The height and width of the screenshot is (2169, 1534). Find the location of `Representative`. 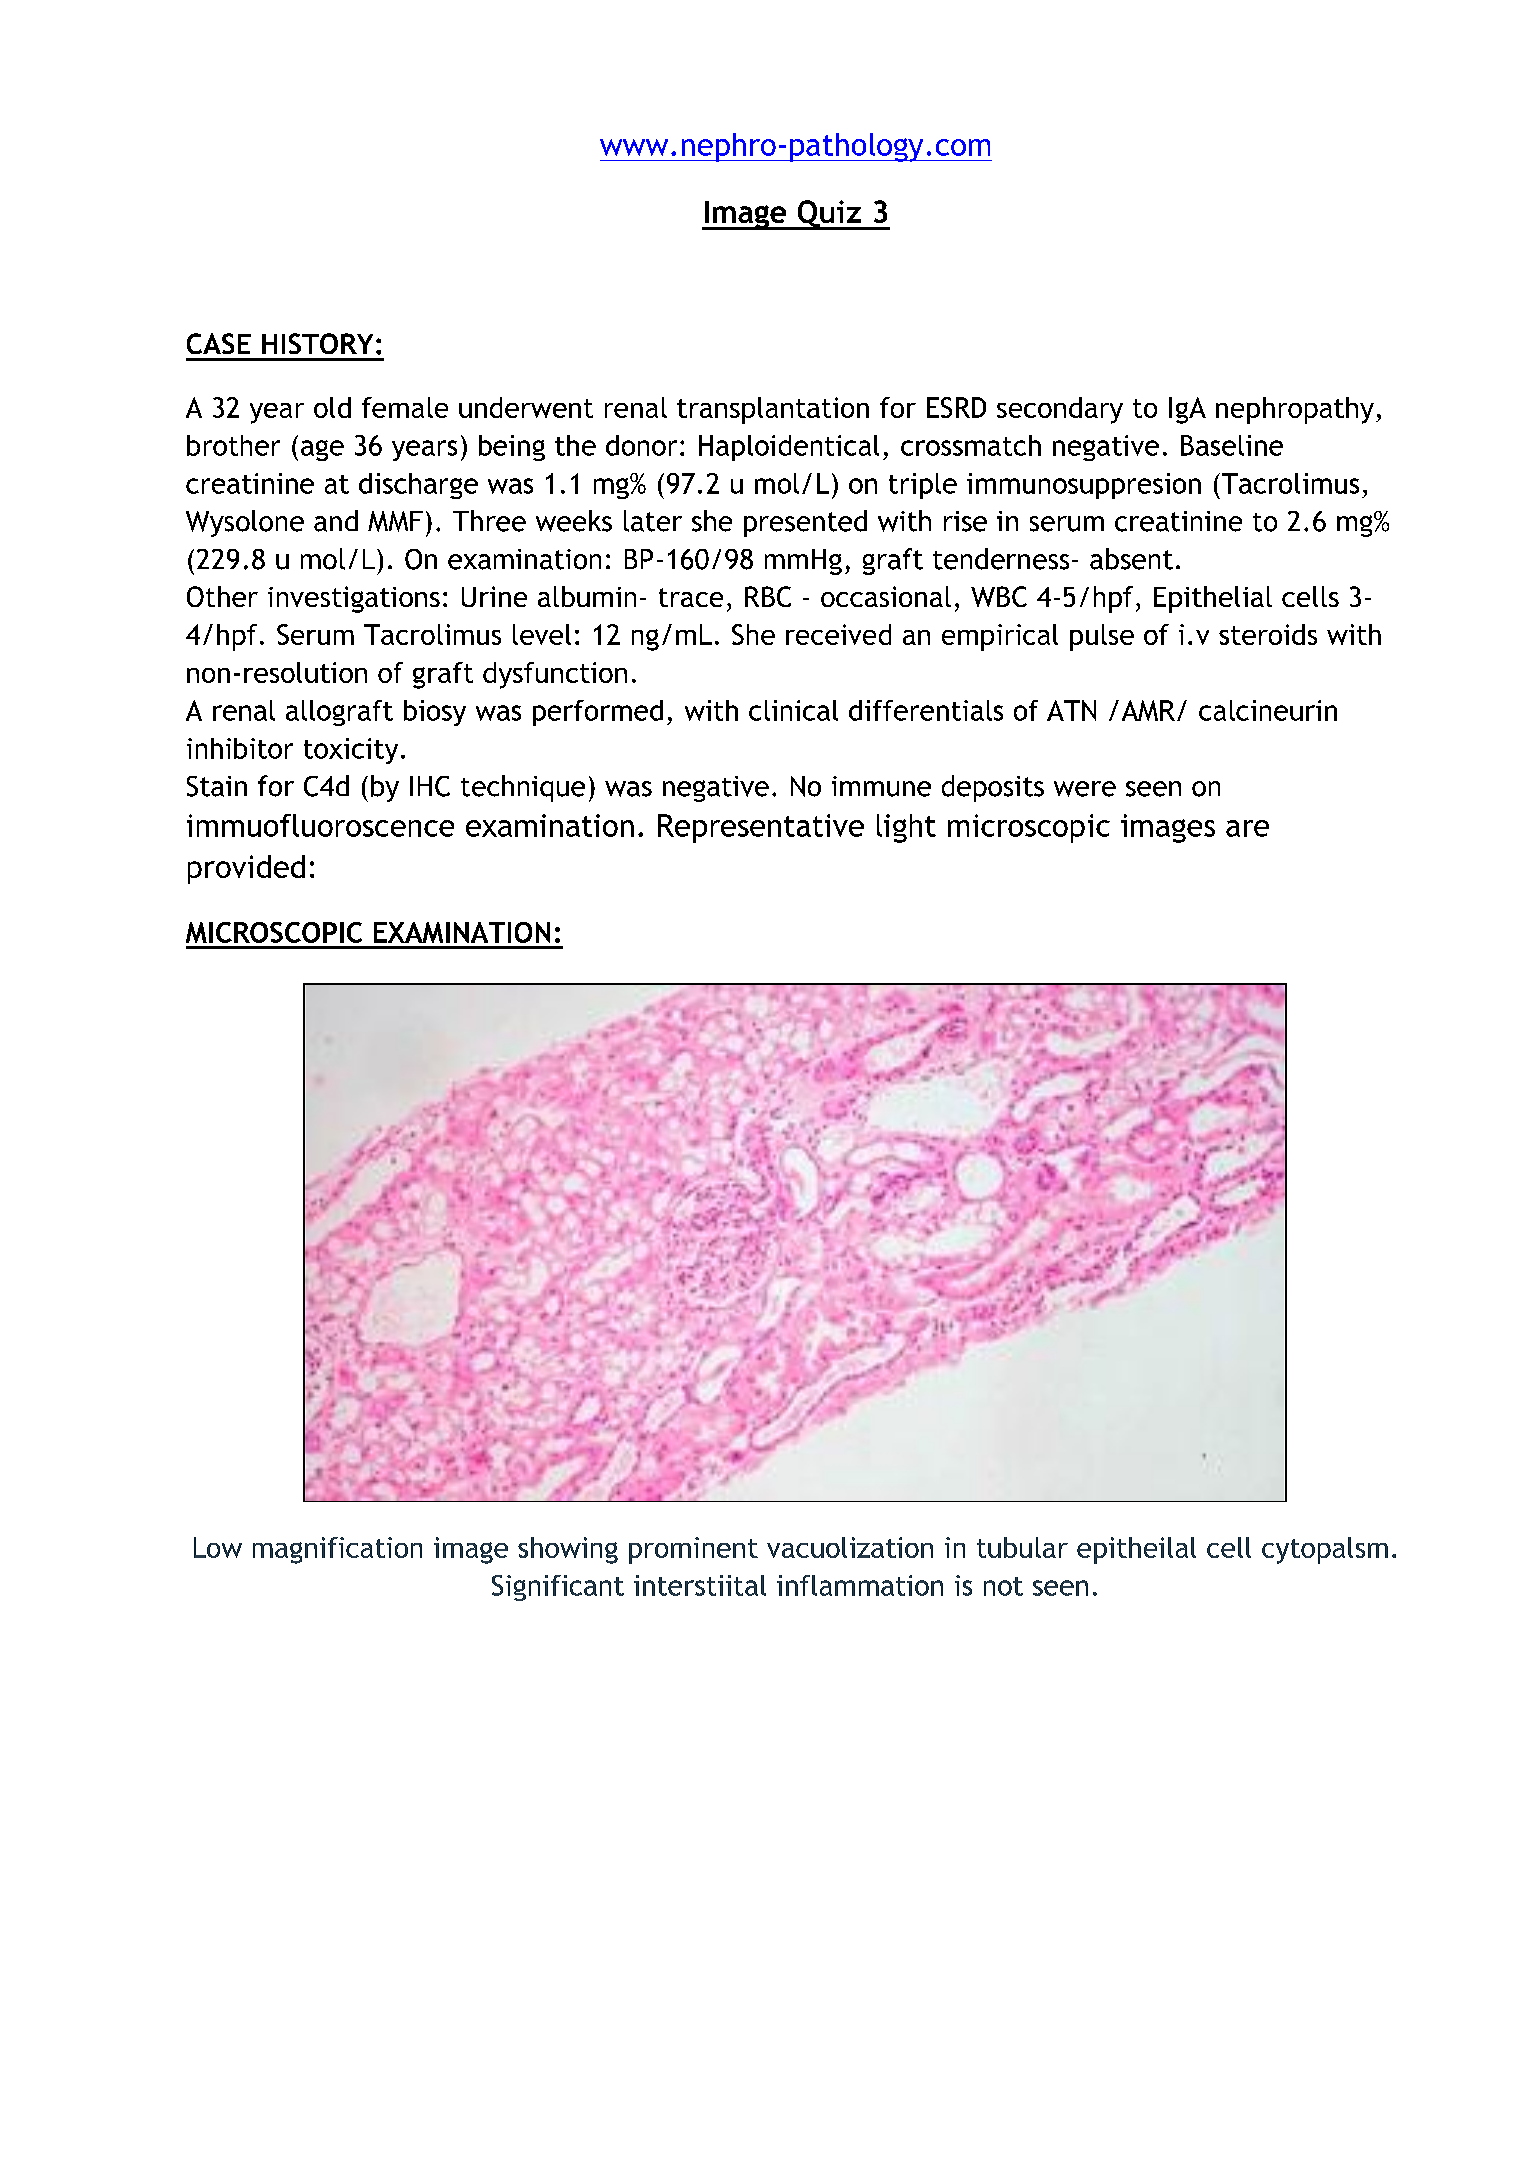

Representative is located at coordinates (761, 828).
